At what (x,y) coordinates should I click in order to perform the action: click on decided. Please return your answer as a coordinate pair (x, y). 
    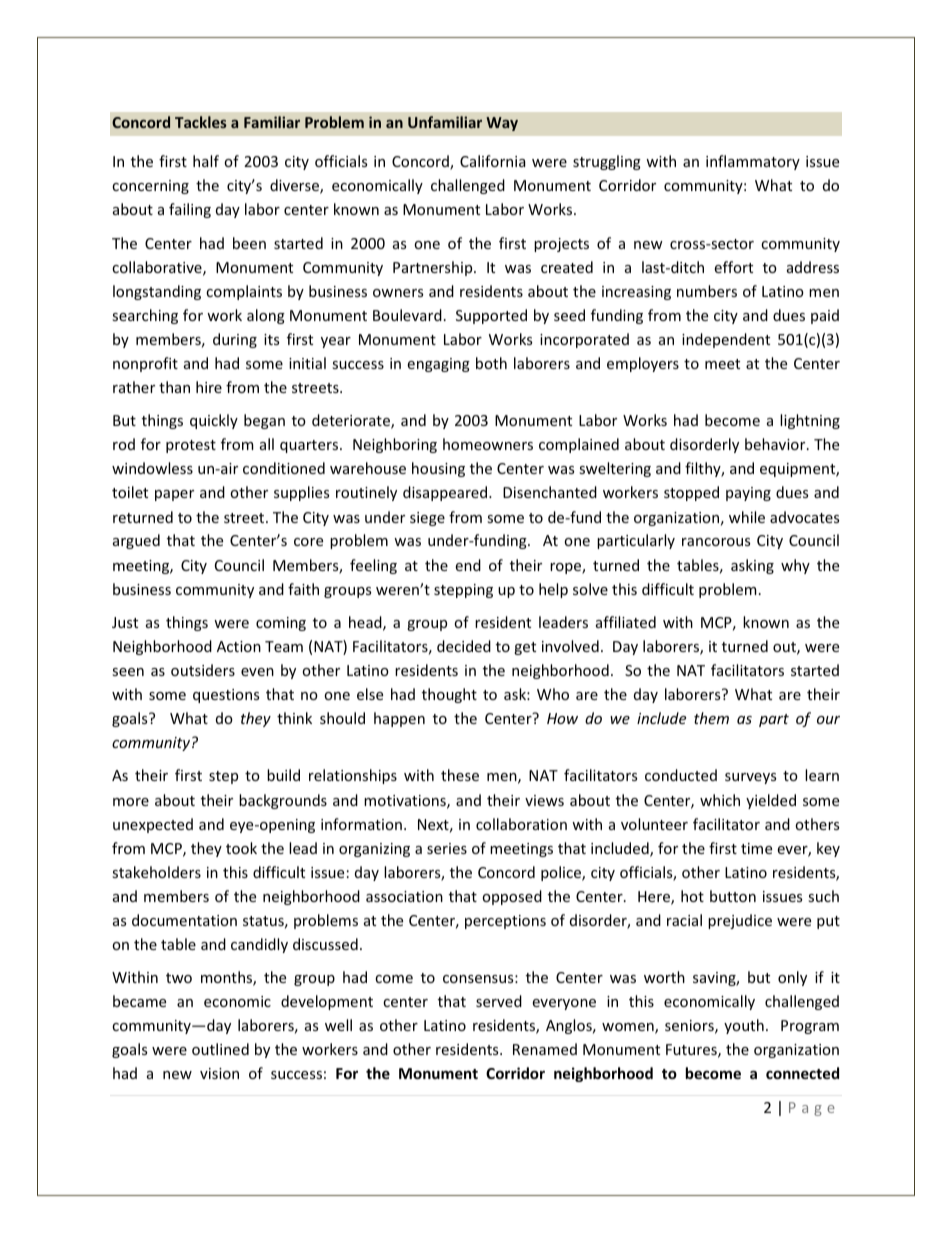
    Looking at the image, I should click on (464, 646).
